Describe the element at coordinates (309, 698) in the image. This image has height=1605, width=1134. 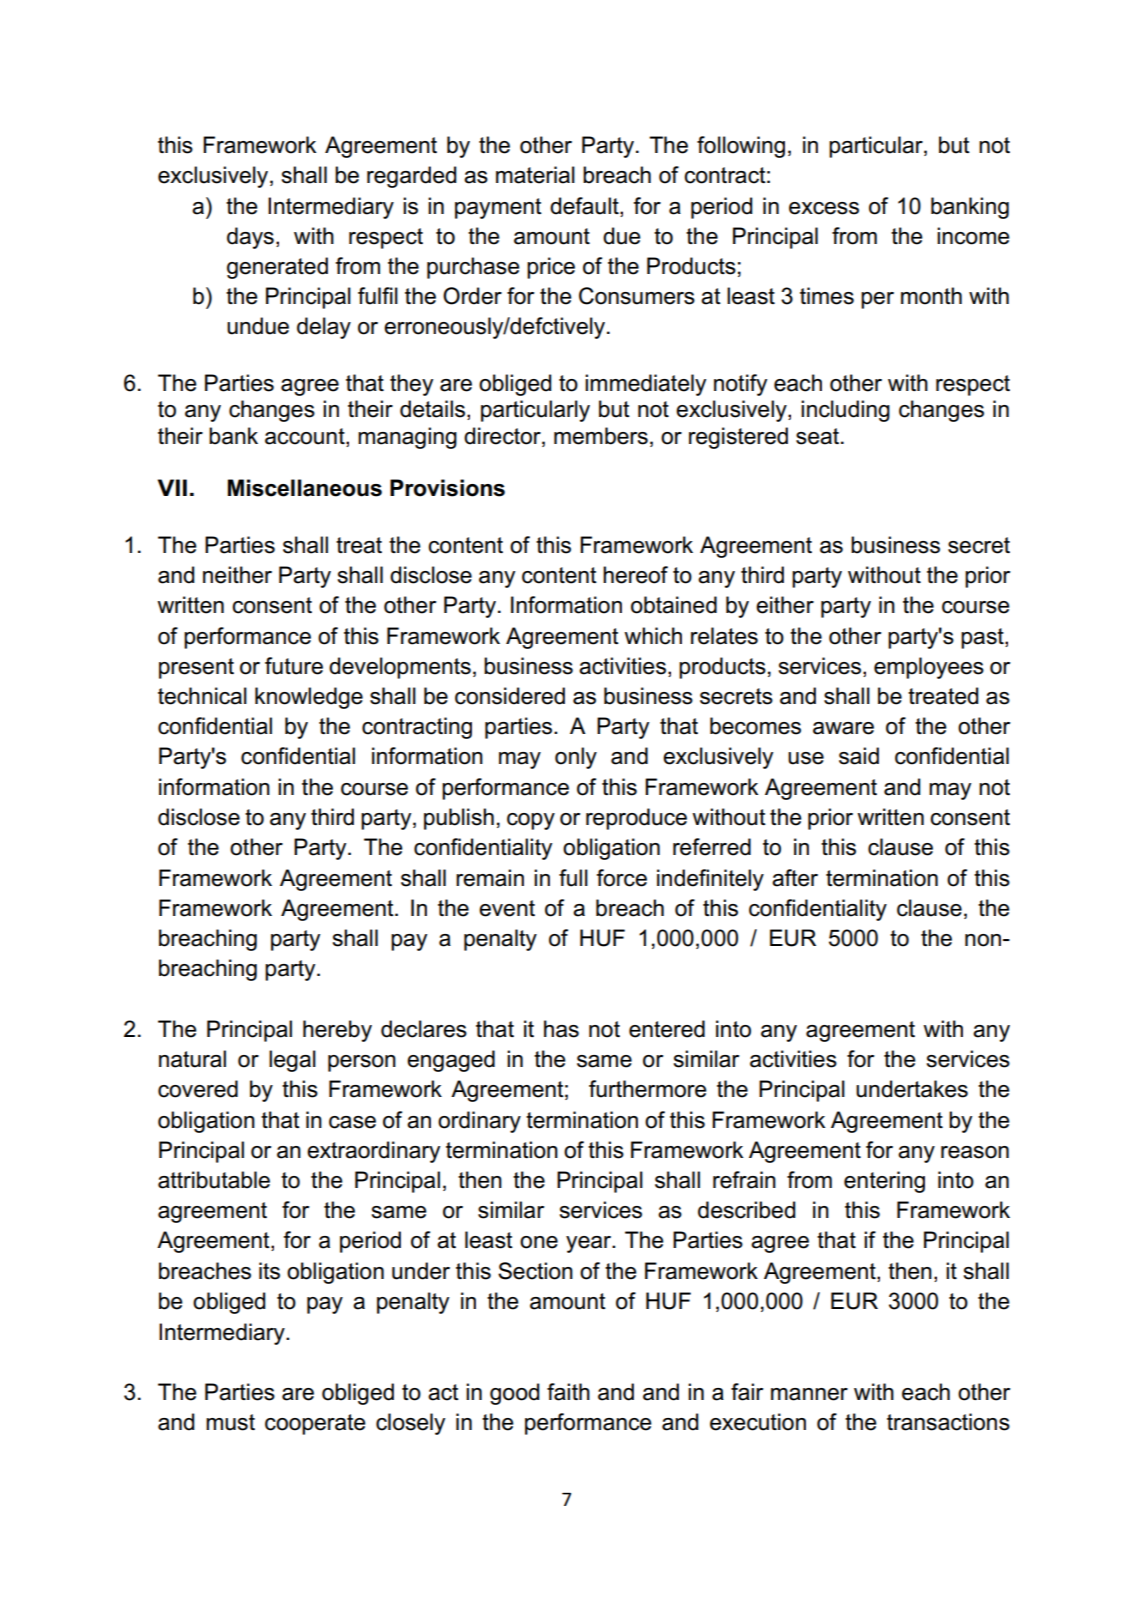
I see `knowledge` at that location.
